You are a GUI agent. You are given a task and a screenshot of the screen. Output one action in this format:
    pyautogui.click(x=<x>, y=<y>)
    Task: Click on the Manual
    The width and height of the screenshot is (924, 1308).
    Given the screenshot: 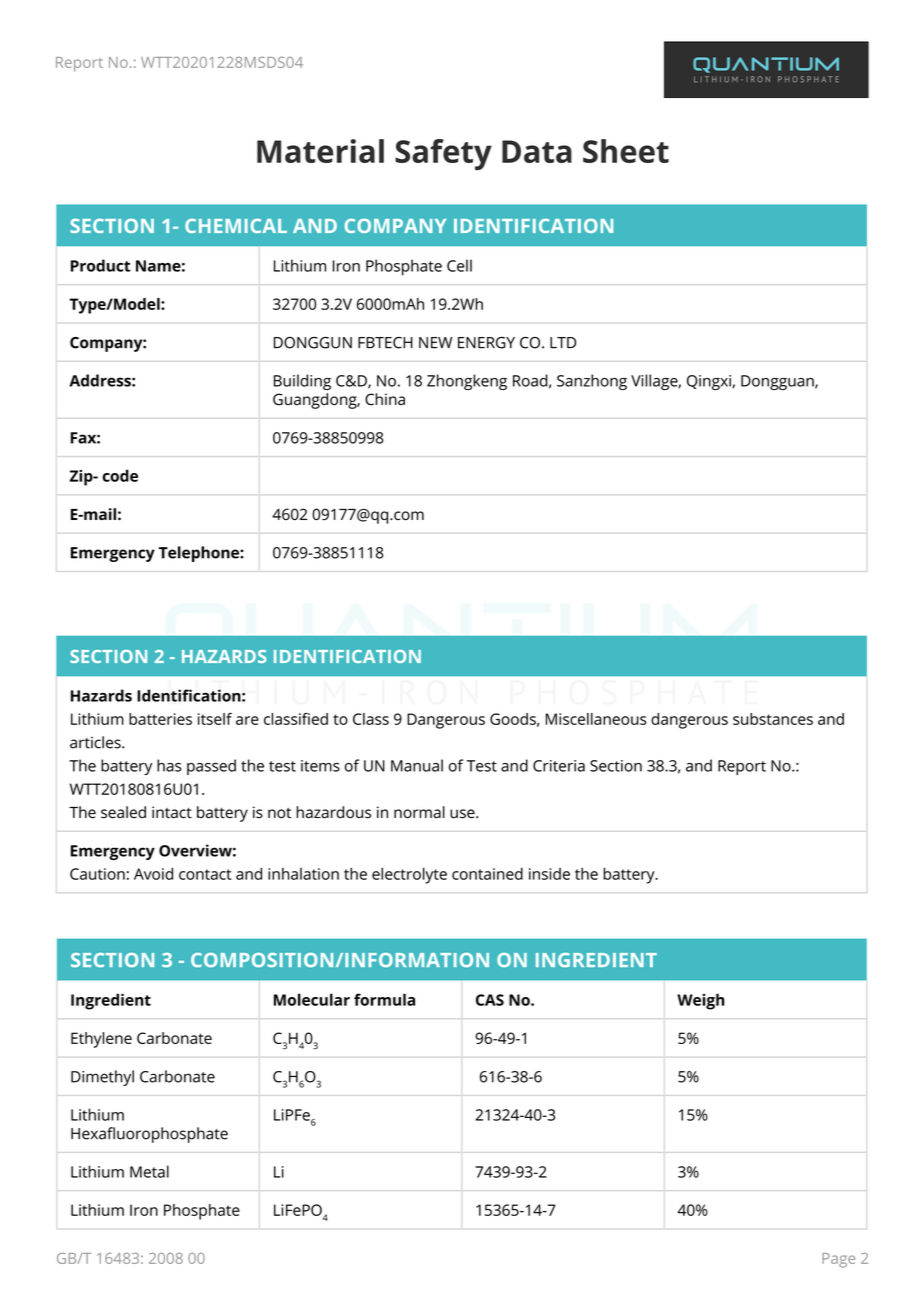 What is the action you would take?
    pyautogui.click(x=417, y=765)
